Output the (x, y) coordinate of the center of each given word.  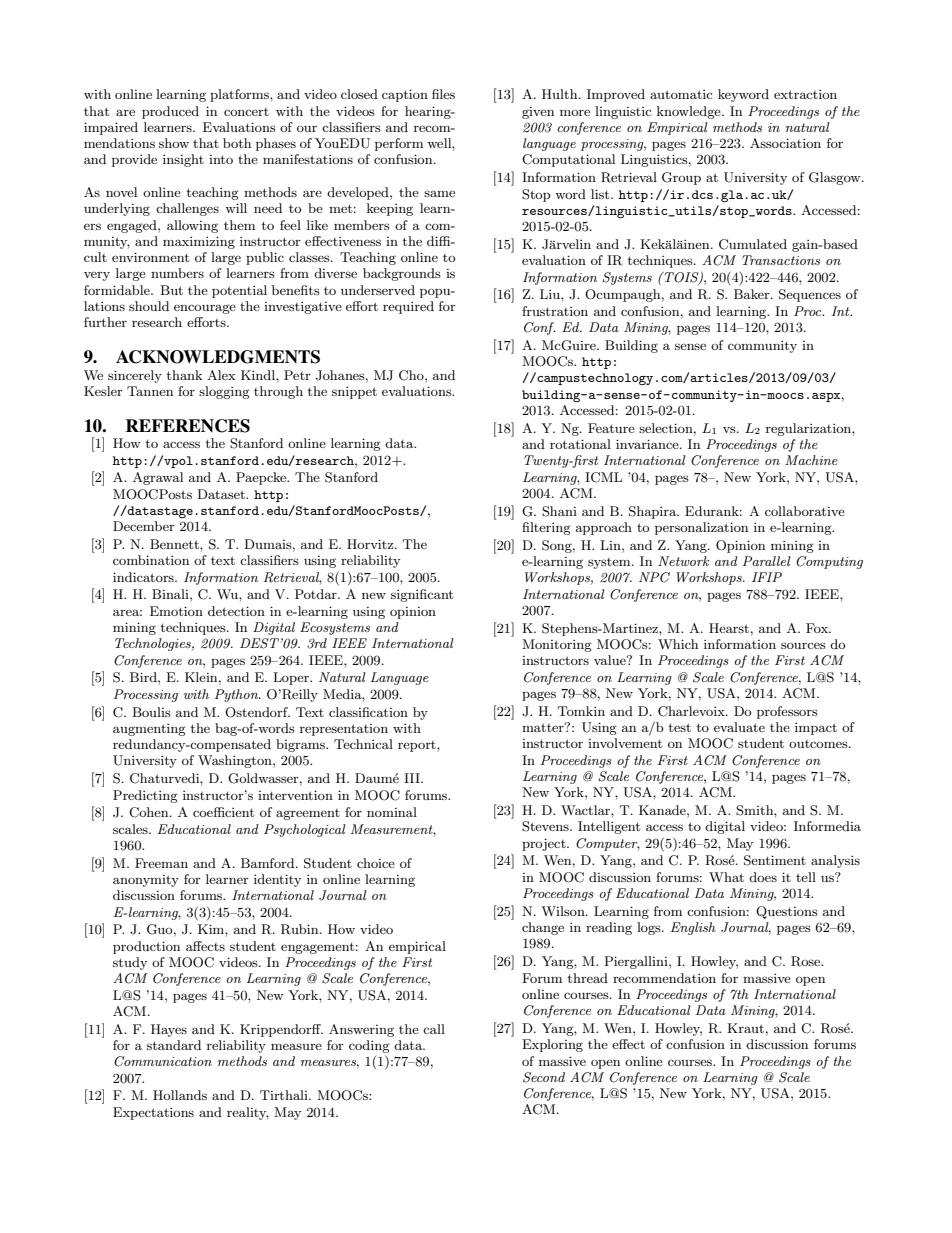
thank (184, 375)
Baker (753, 294)
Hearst (729, 628)
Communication (163, 1061)
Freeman (161, 863)
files (443, 94)
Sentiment (775, 860)
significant (422, 595)
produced (170, 112)
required (408, 307)
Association (785, 143)
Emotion (176, 611)
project (545, 844)
